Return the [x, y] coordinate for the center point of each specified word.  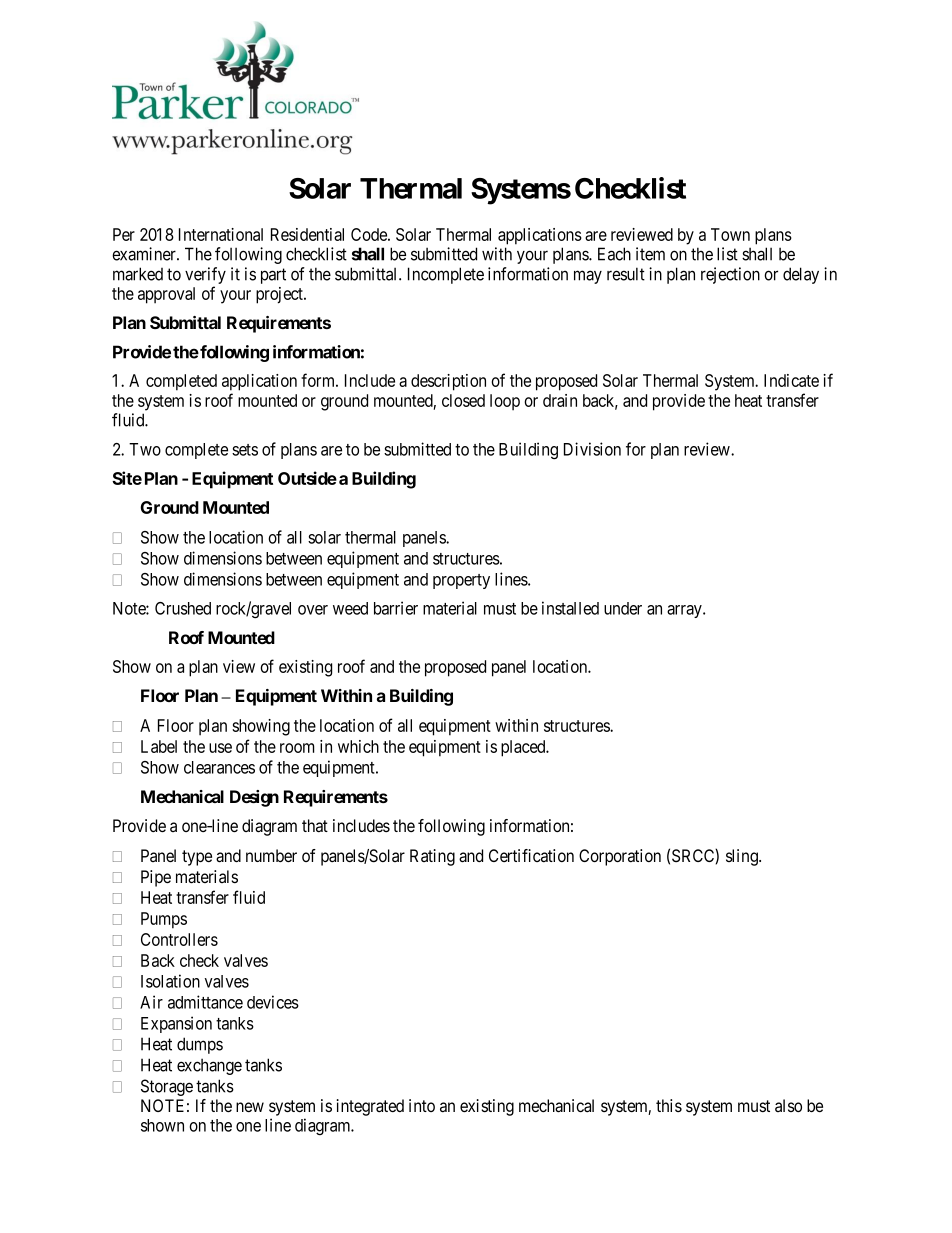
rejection [730, 275]
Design [254, 798]
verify [205, 275]
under [623, 608]
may [588, 277]
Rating [432, 857]
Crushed [183, 608]
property [461, 581]
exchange [209, 1066]
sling [743, 857]
